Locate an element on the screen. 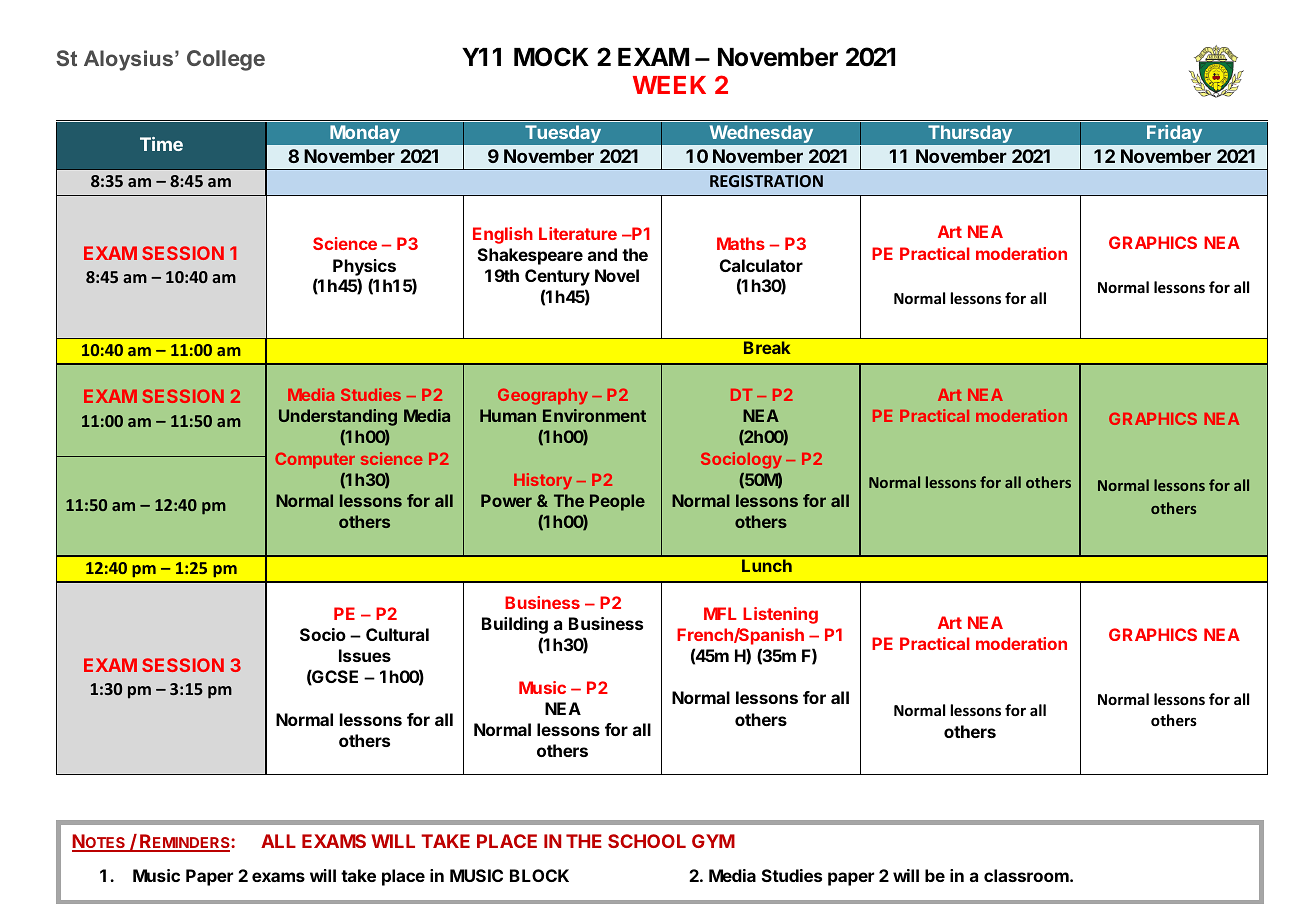  WEEK is located at coordinates (669, 85).
